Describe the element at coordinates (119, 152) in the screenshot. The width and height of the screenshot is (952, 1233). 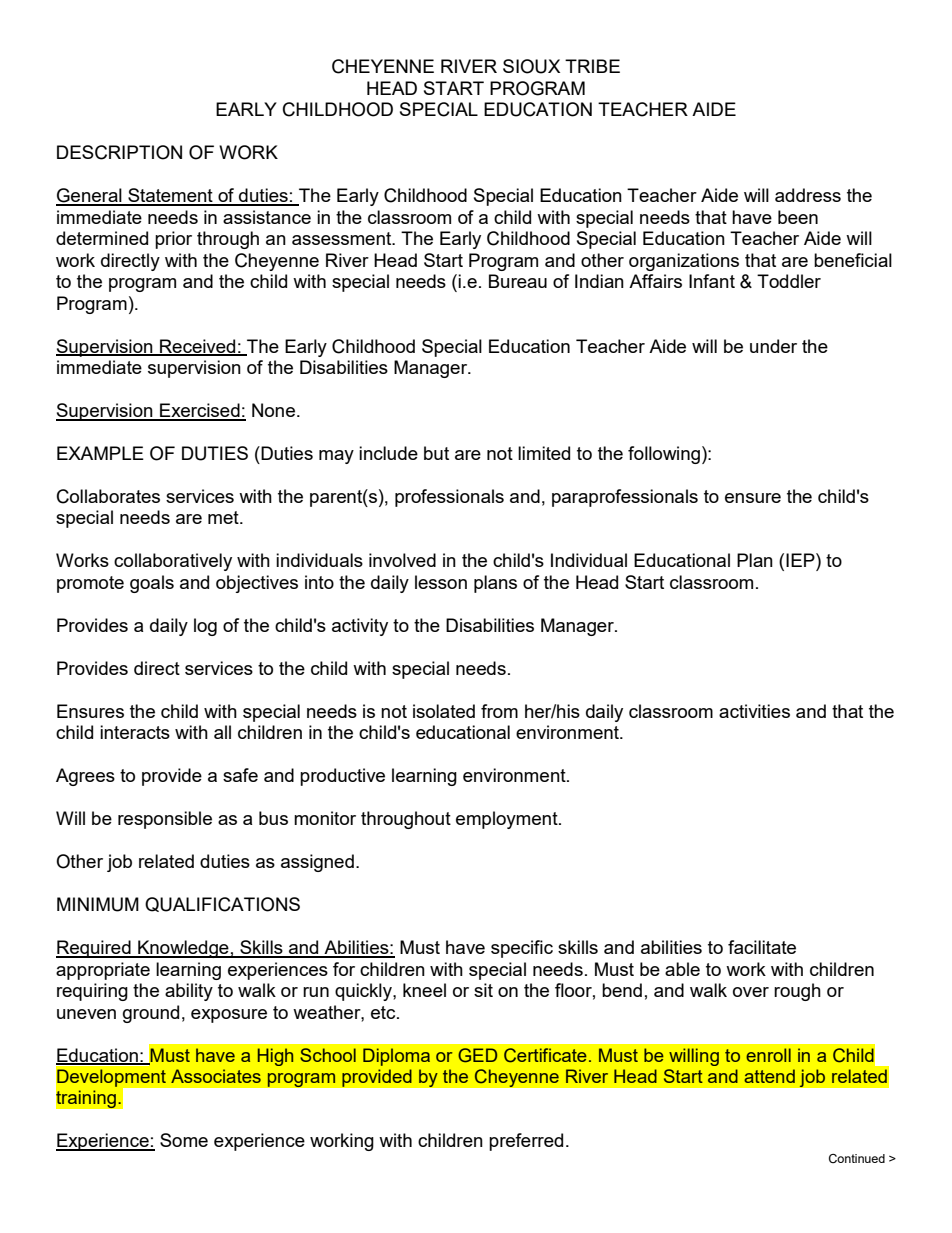
I see `DESCRIPTION` at that location.
